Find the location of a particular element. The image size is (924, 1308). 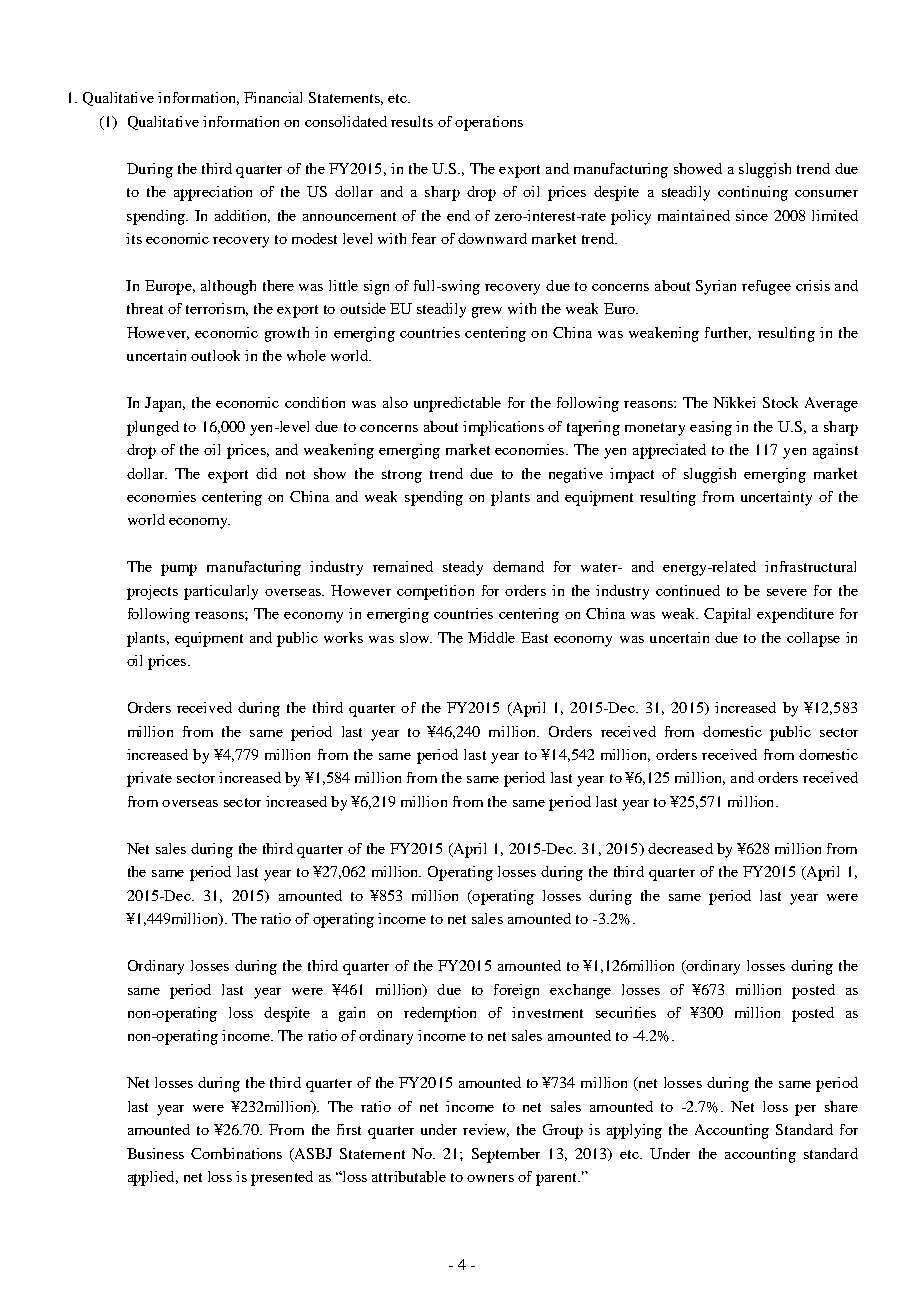

particularly is located at coordinates (221, 592).
